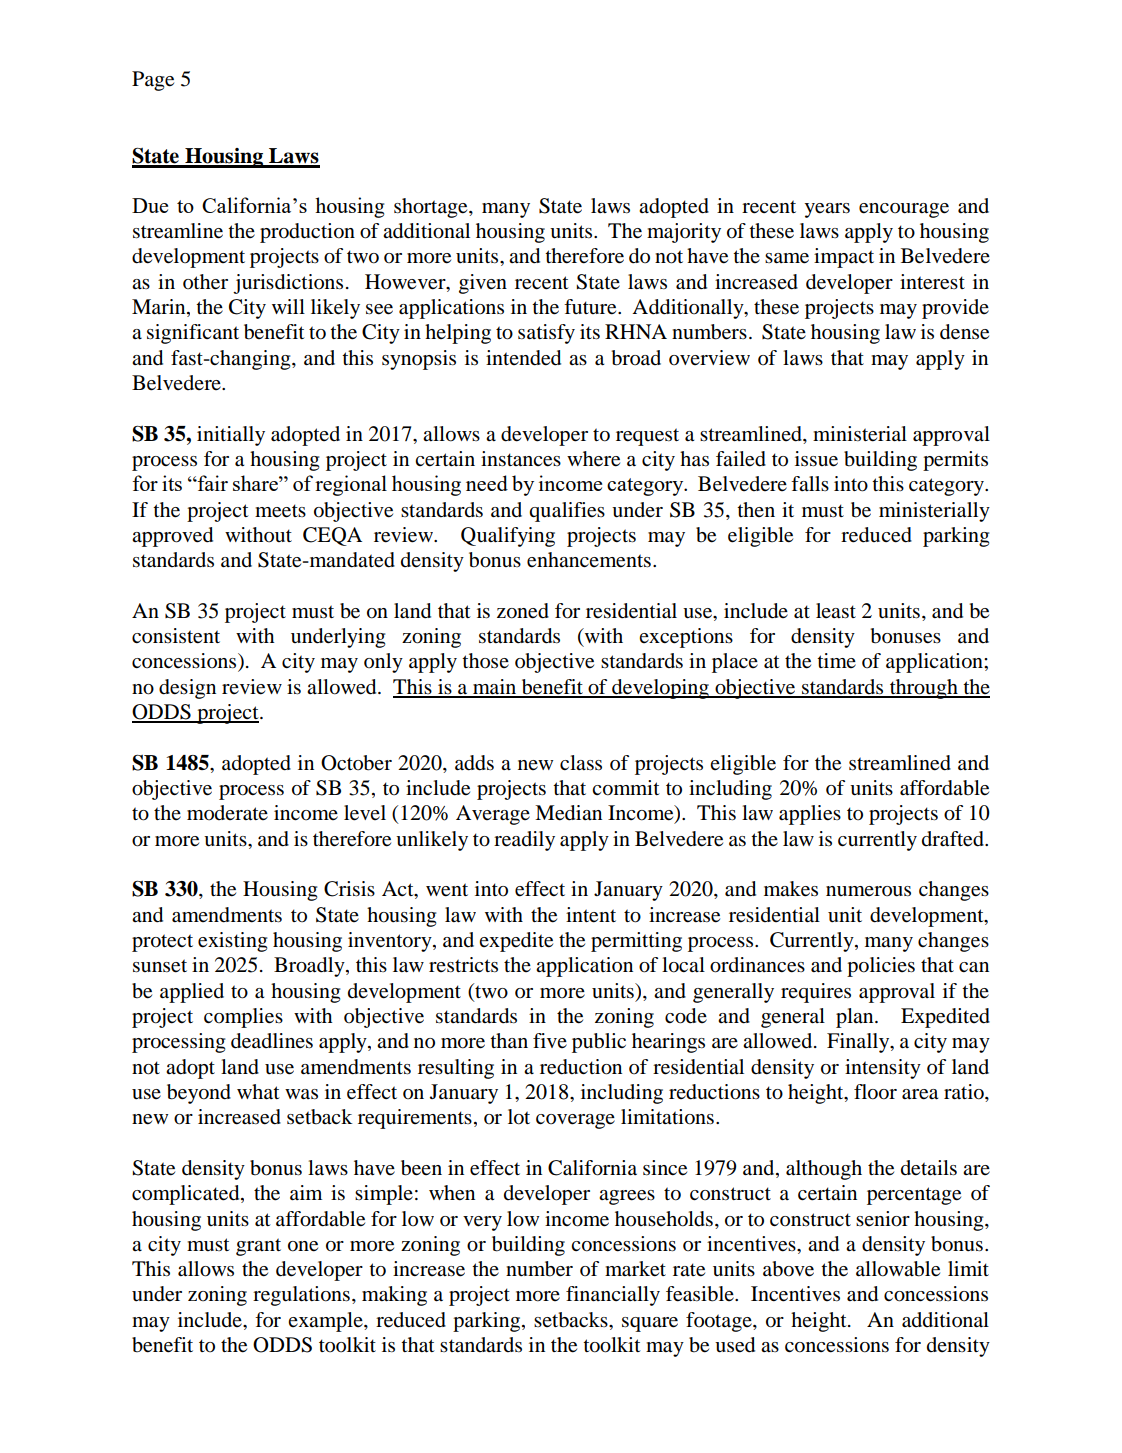 The height and width of the screenshot is (1453, 1122). Describe the element at coordinates (301, 1296) in the screenshot. I see `regulations` at that location.
